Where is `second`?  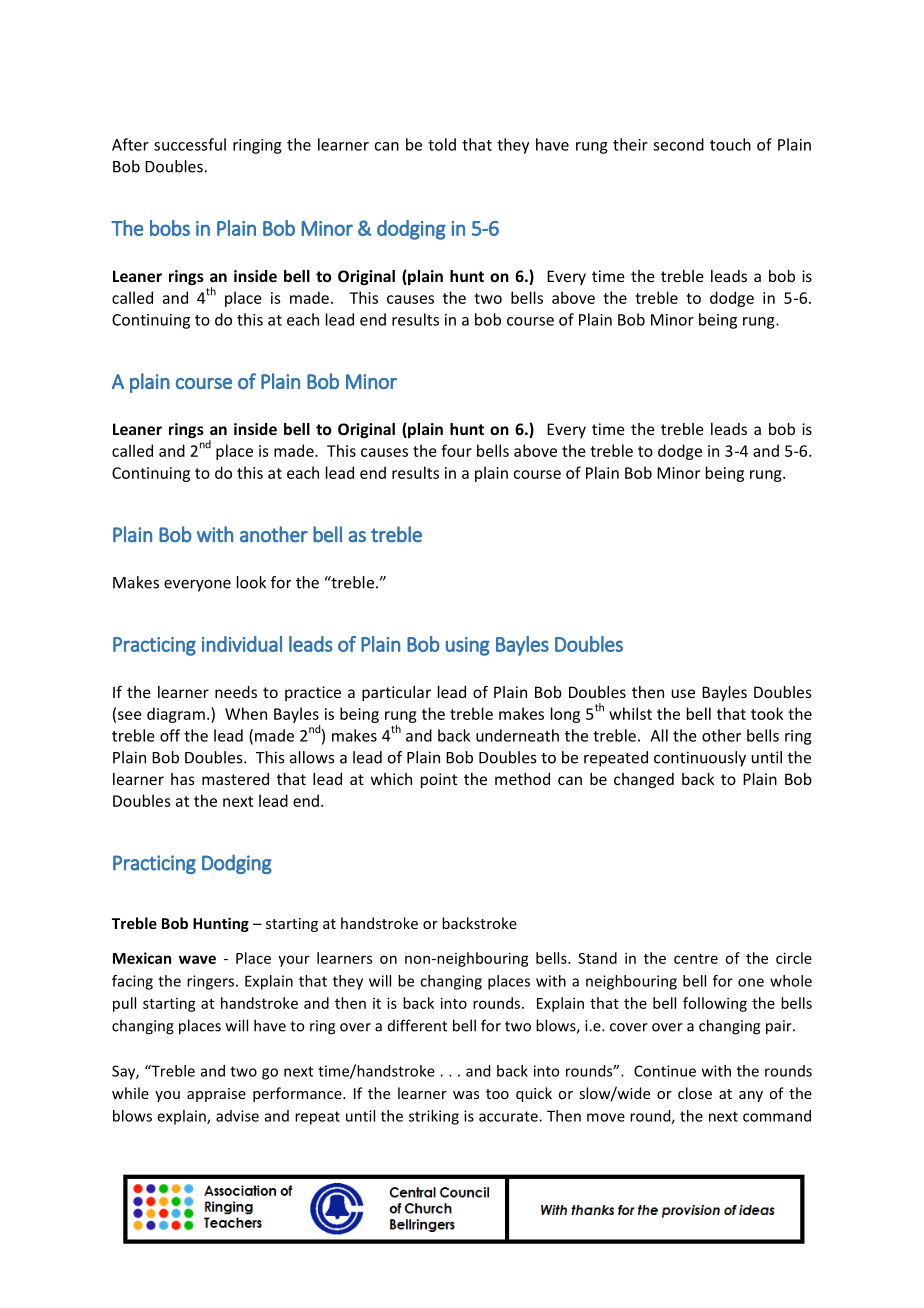
second is located at coordinates (678, 144).
